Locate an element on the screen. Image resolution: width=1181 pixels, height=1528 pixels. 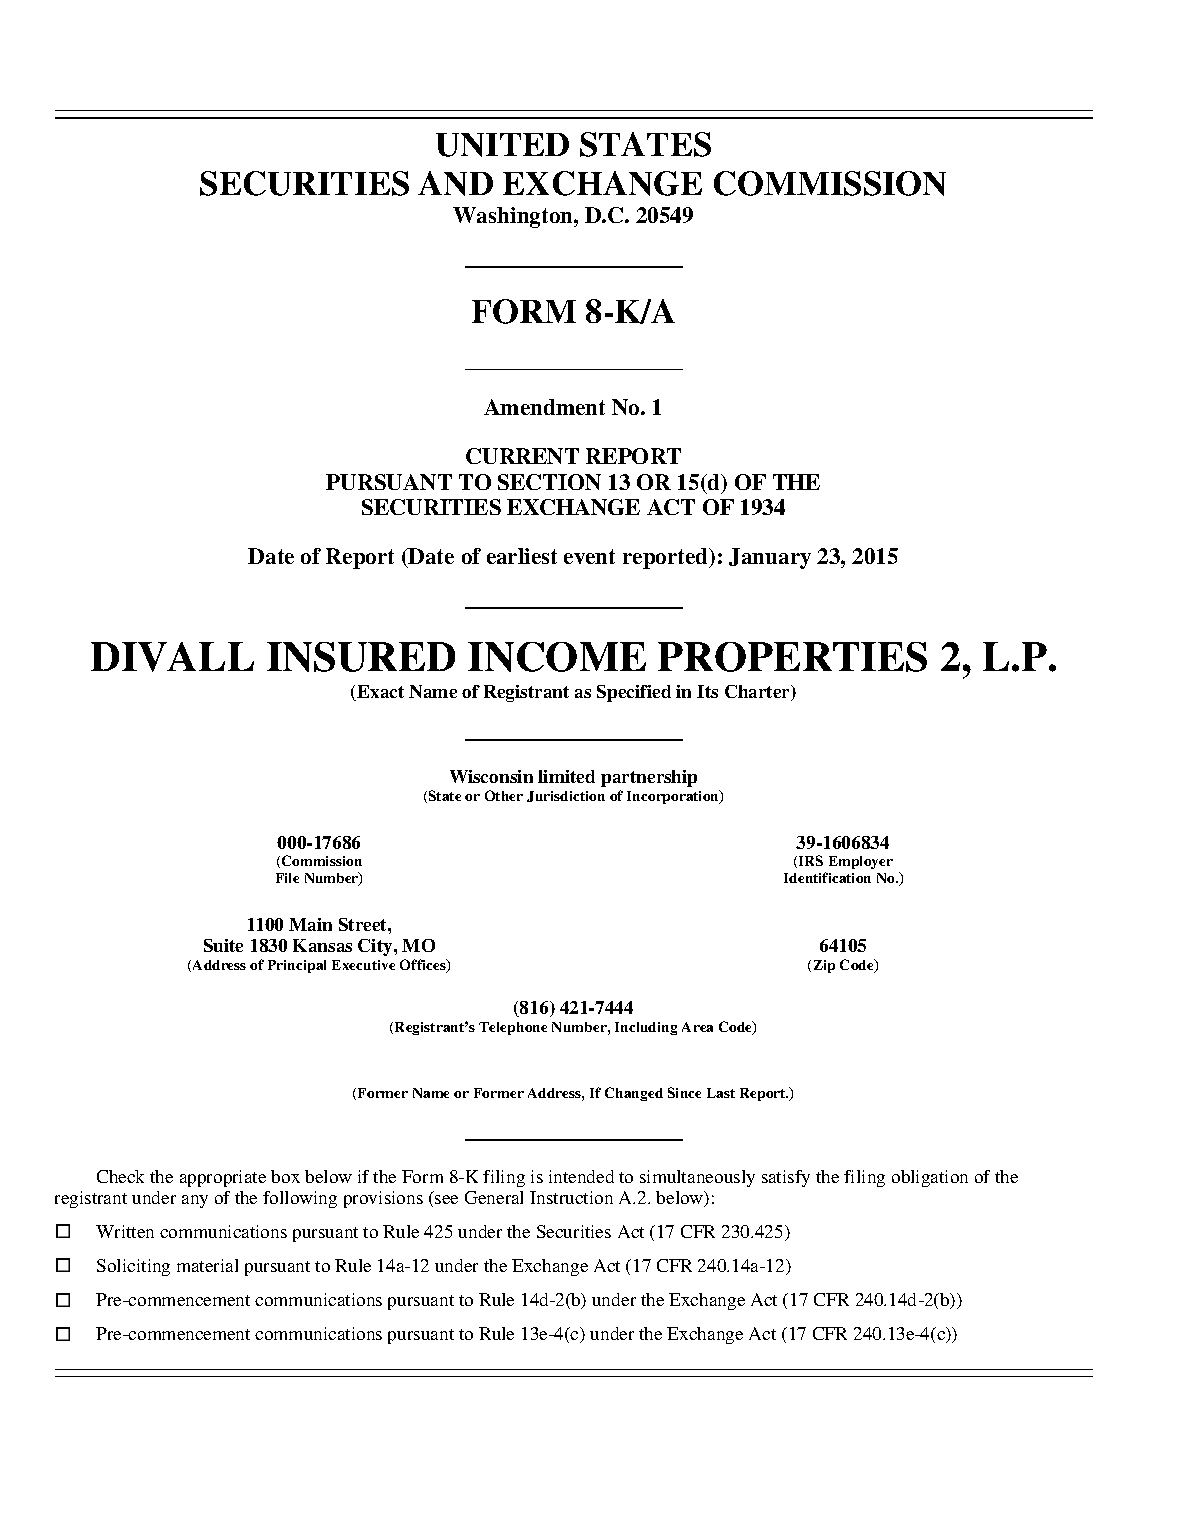
SECTION is located at coordinates (549, 482).
